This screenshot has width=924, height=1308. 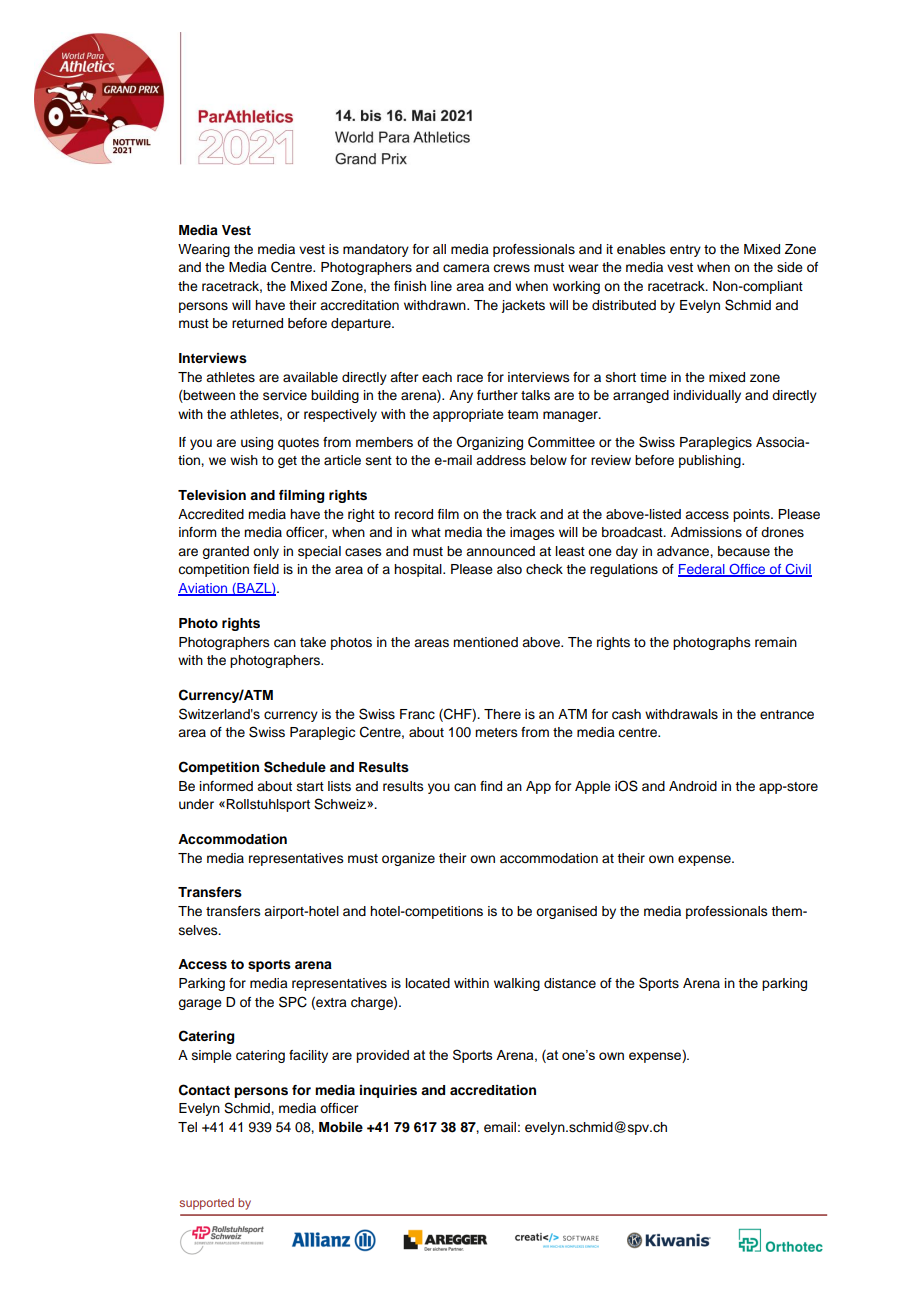 I want to click on crews, so click(x=511, y=268).
